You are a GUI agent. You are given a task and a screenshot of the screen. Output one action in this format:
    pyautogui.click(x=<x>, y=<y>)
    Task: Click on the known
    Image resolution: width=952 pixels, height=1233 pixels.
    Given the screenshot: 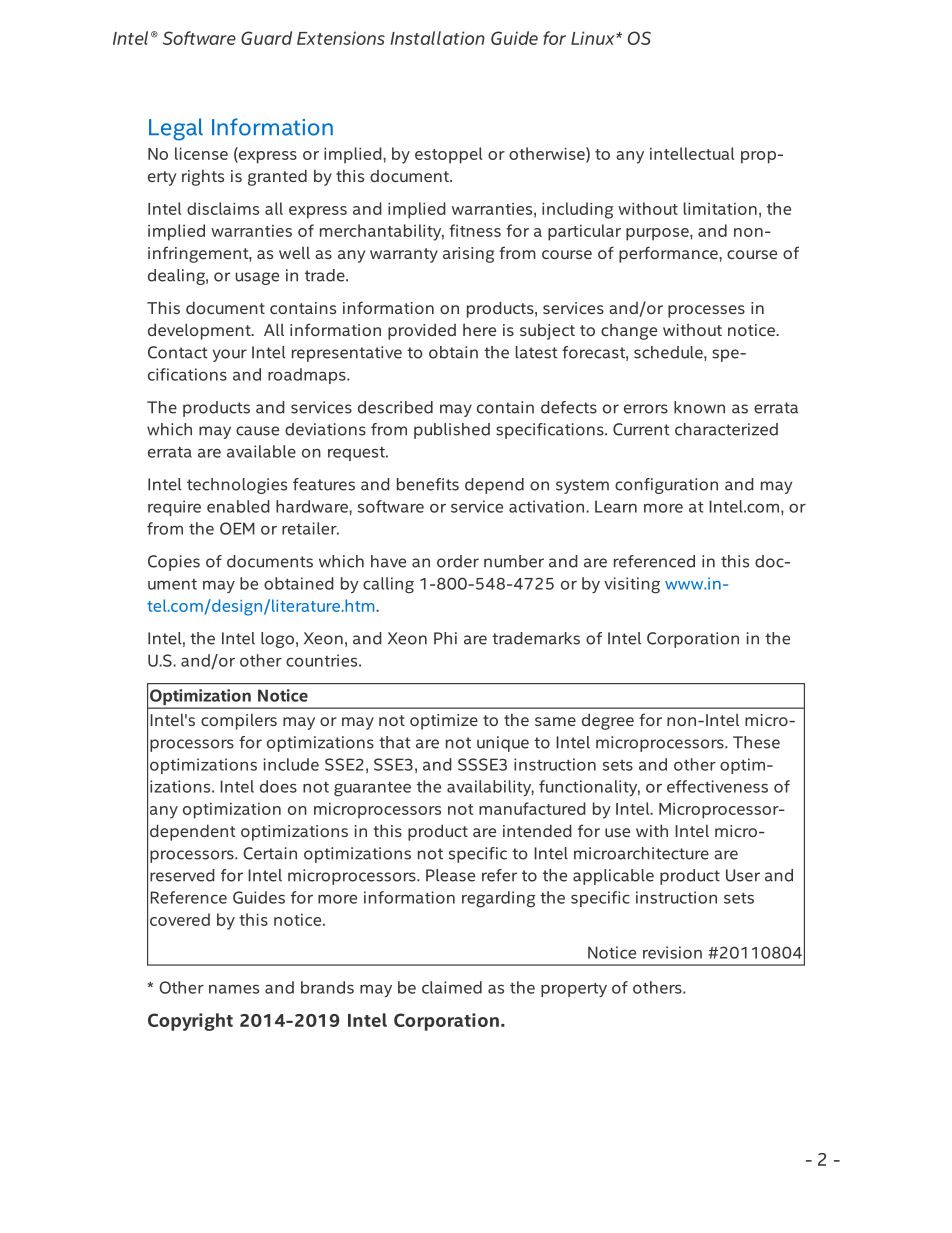 What is the action you would take?
    pyautogui.click(x=699, y=407)
